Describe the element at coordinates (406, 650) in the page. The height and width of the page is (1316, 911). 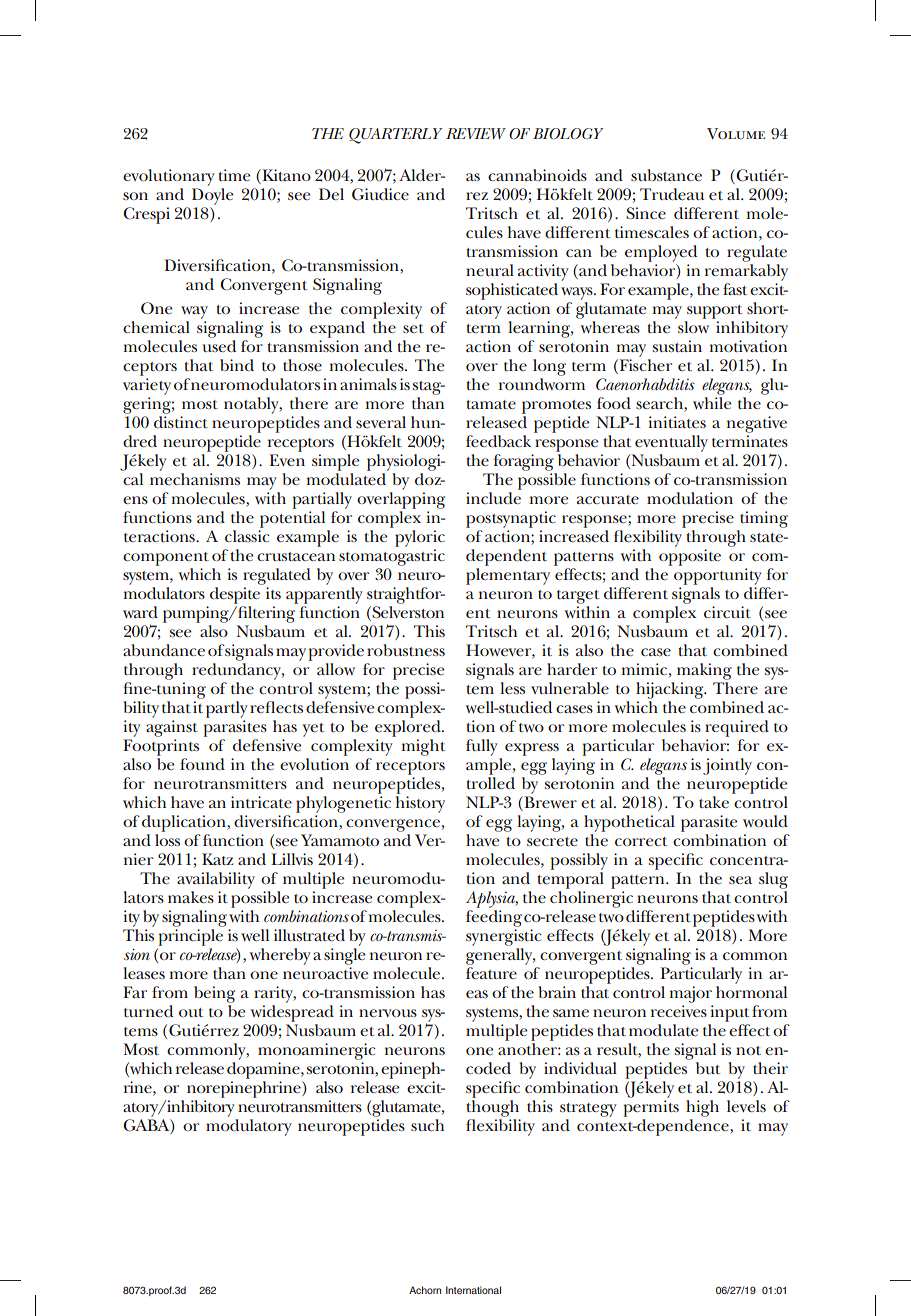
I see `robustness` at that location.
